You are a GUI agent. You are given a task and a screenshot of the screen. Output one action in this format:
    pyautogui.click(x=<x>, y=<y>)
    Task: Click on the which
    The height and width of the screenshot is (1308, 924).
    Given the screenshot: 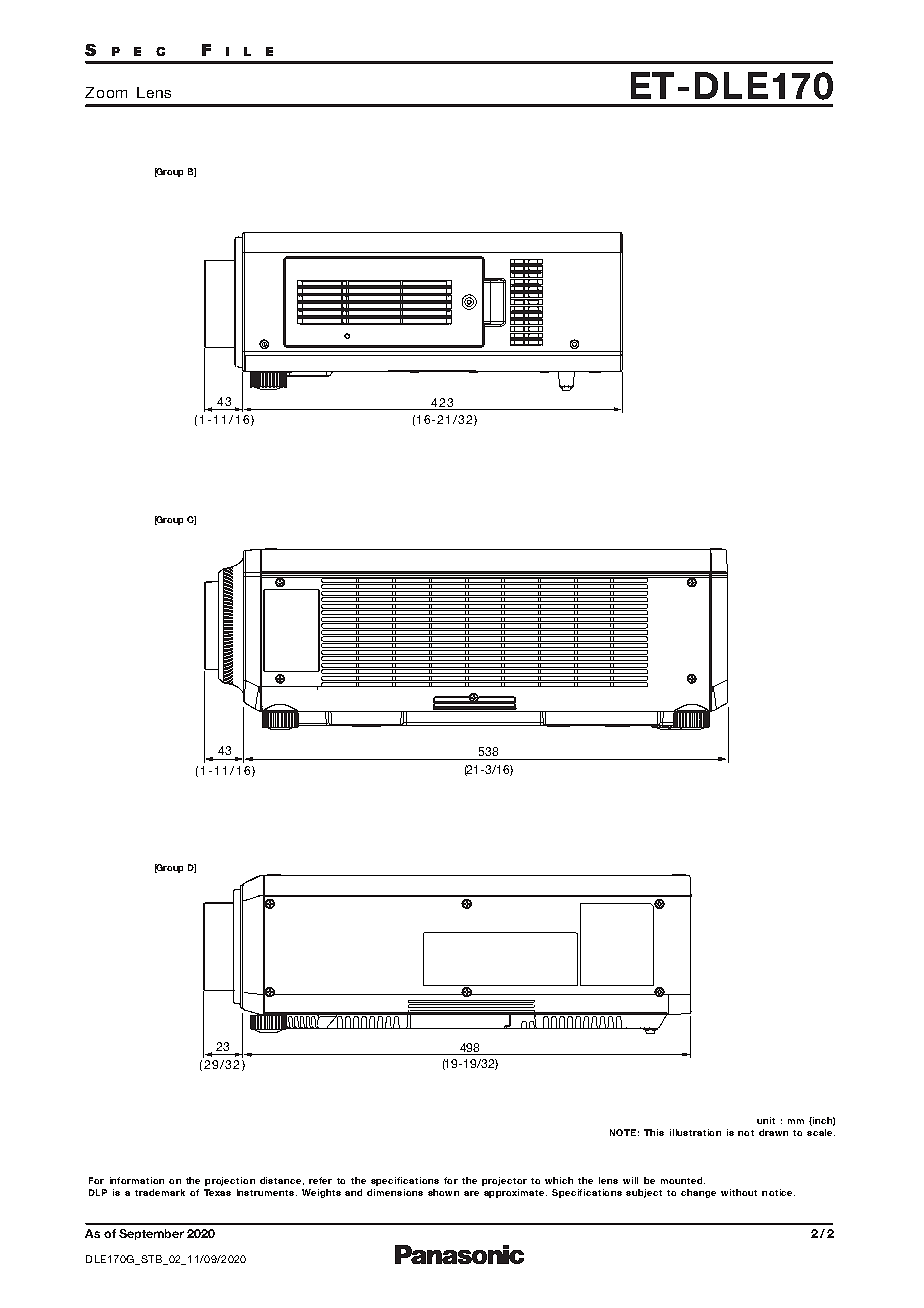 What is the action you would take?
    pyautogui.click(x=559, y=1180)
